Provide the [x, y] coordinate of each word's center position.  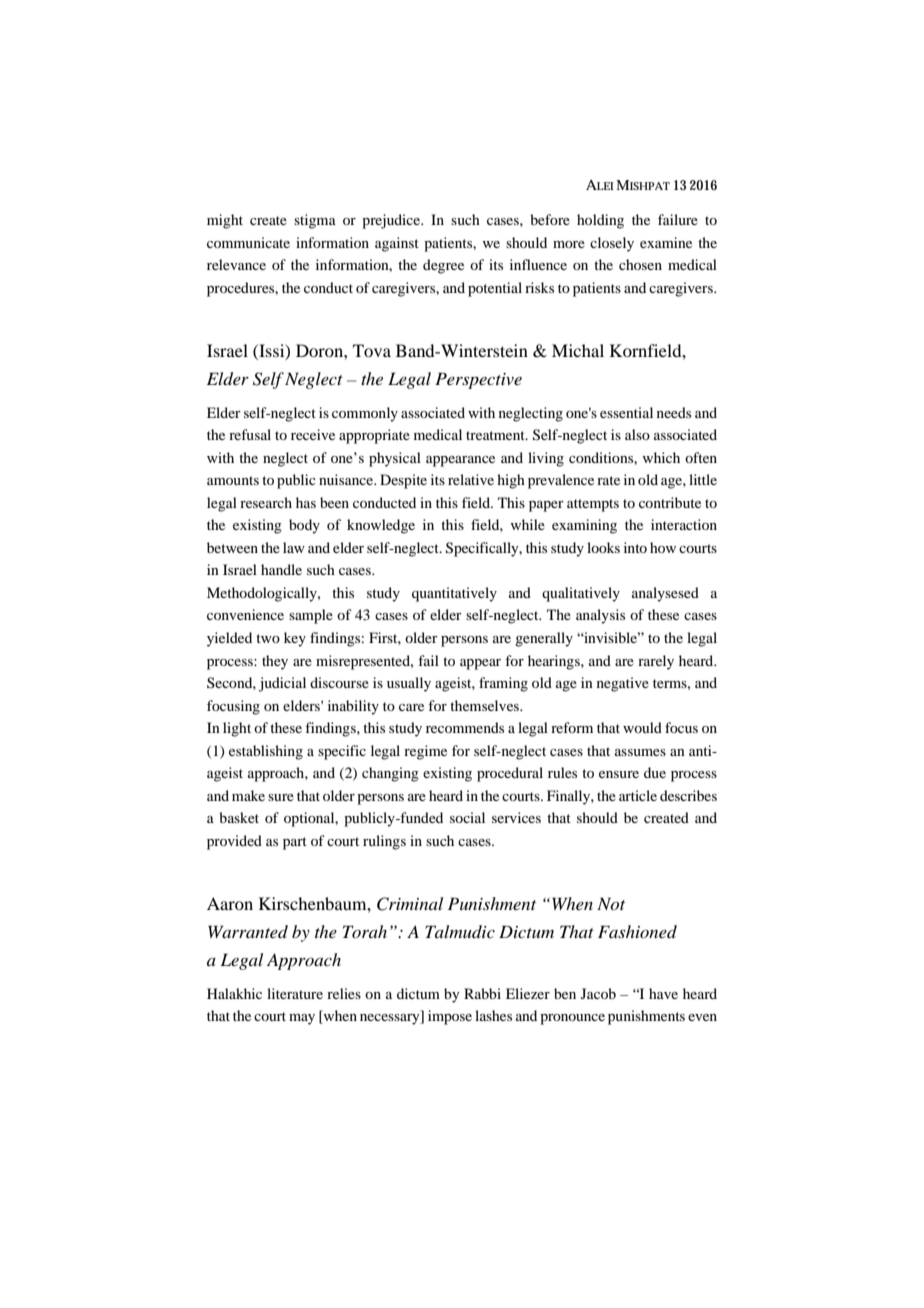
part [295, 843]
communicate [248, 242]
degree [443, 266]
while [528, 524]
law [294, 547]
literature [295, 993]
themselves [485, 705]
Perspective [478, 380]
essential [626, 412]
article [638, 795]
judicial [282, 684]
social [467, 817]
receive [313, 434]
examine [666, 242]
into [635, 547]
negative [623, 684]
